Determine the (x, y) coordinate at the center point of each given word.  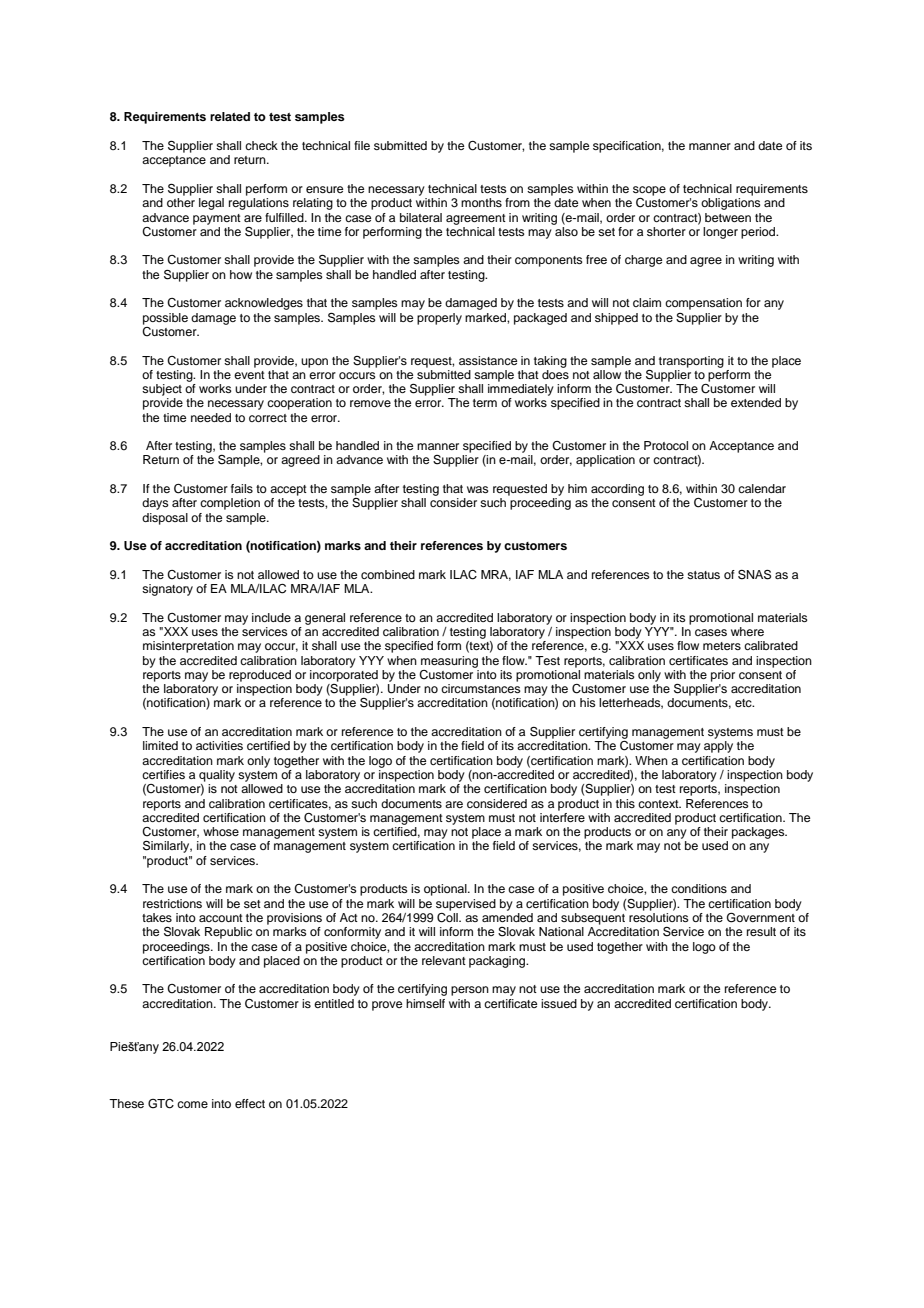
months (481, 202)
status (703, 575)
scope (649, 191)
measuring (449, 662)
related (230, 116)
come (192, 1104)
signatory (167, 590)
